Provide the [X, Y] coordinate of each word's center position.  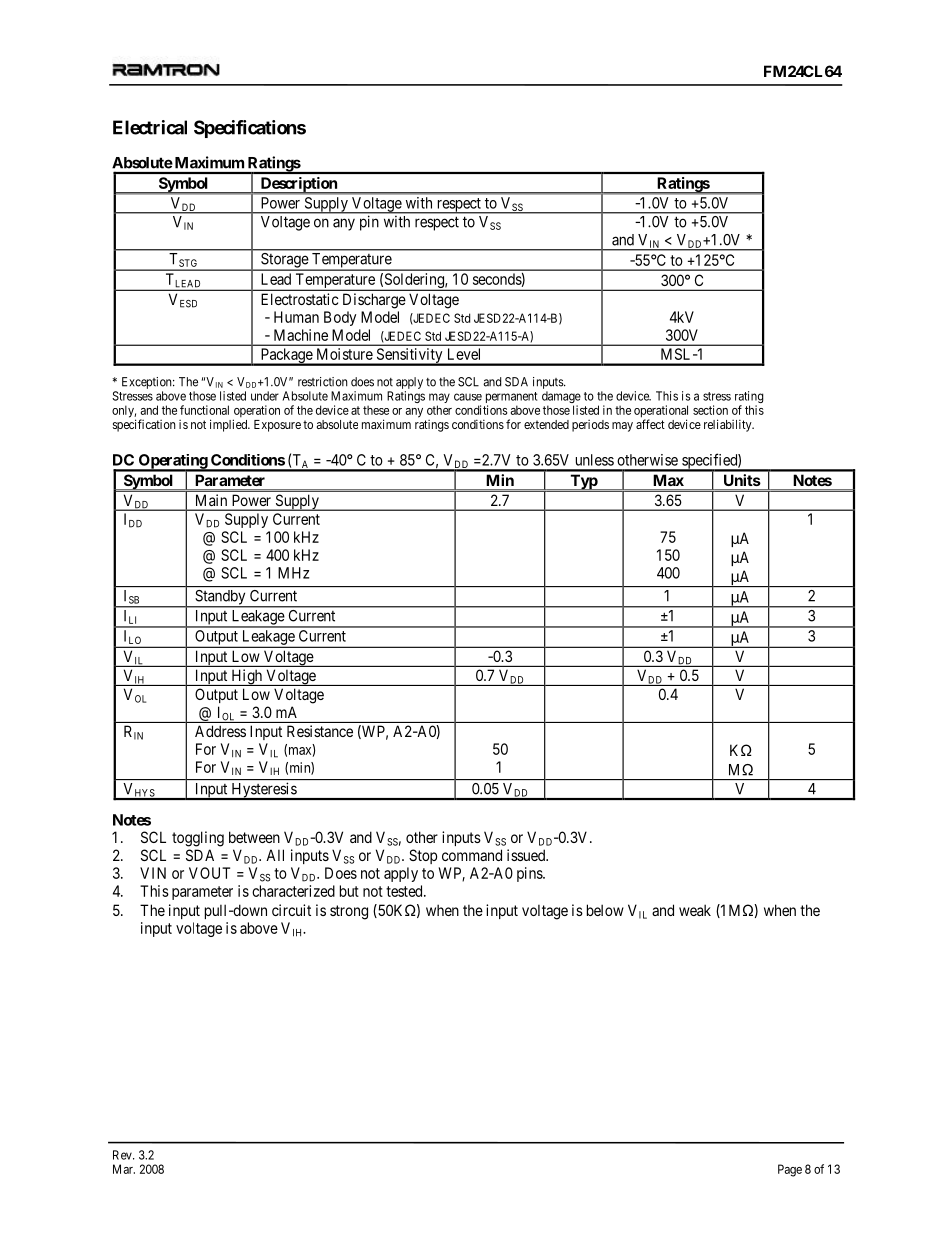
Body [340, 318]
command [472, 855]
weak [695, 910]
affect [650, 424]
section [710, 410]
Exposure [277, 426]
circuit [291, 910]
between [254, 837]
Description [298, 185]
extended [546, 424]
